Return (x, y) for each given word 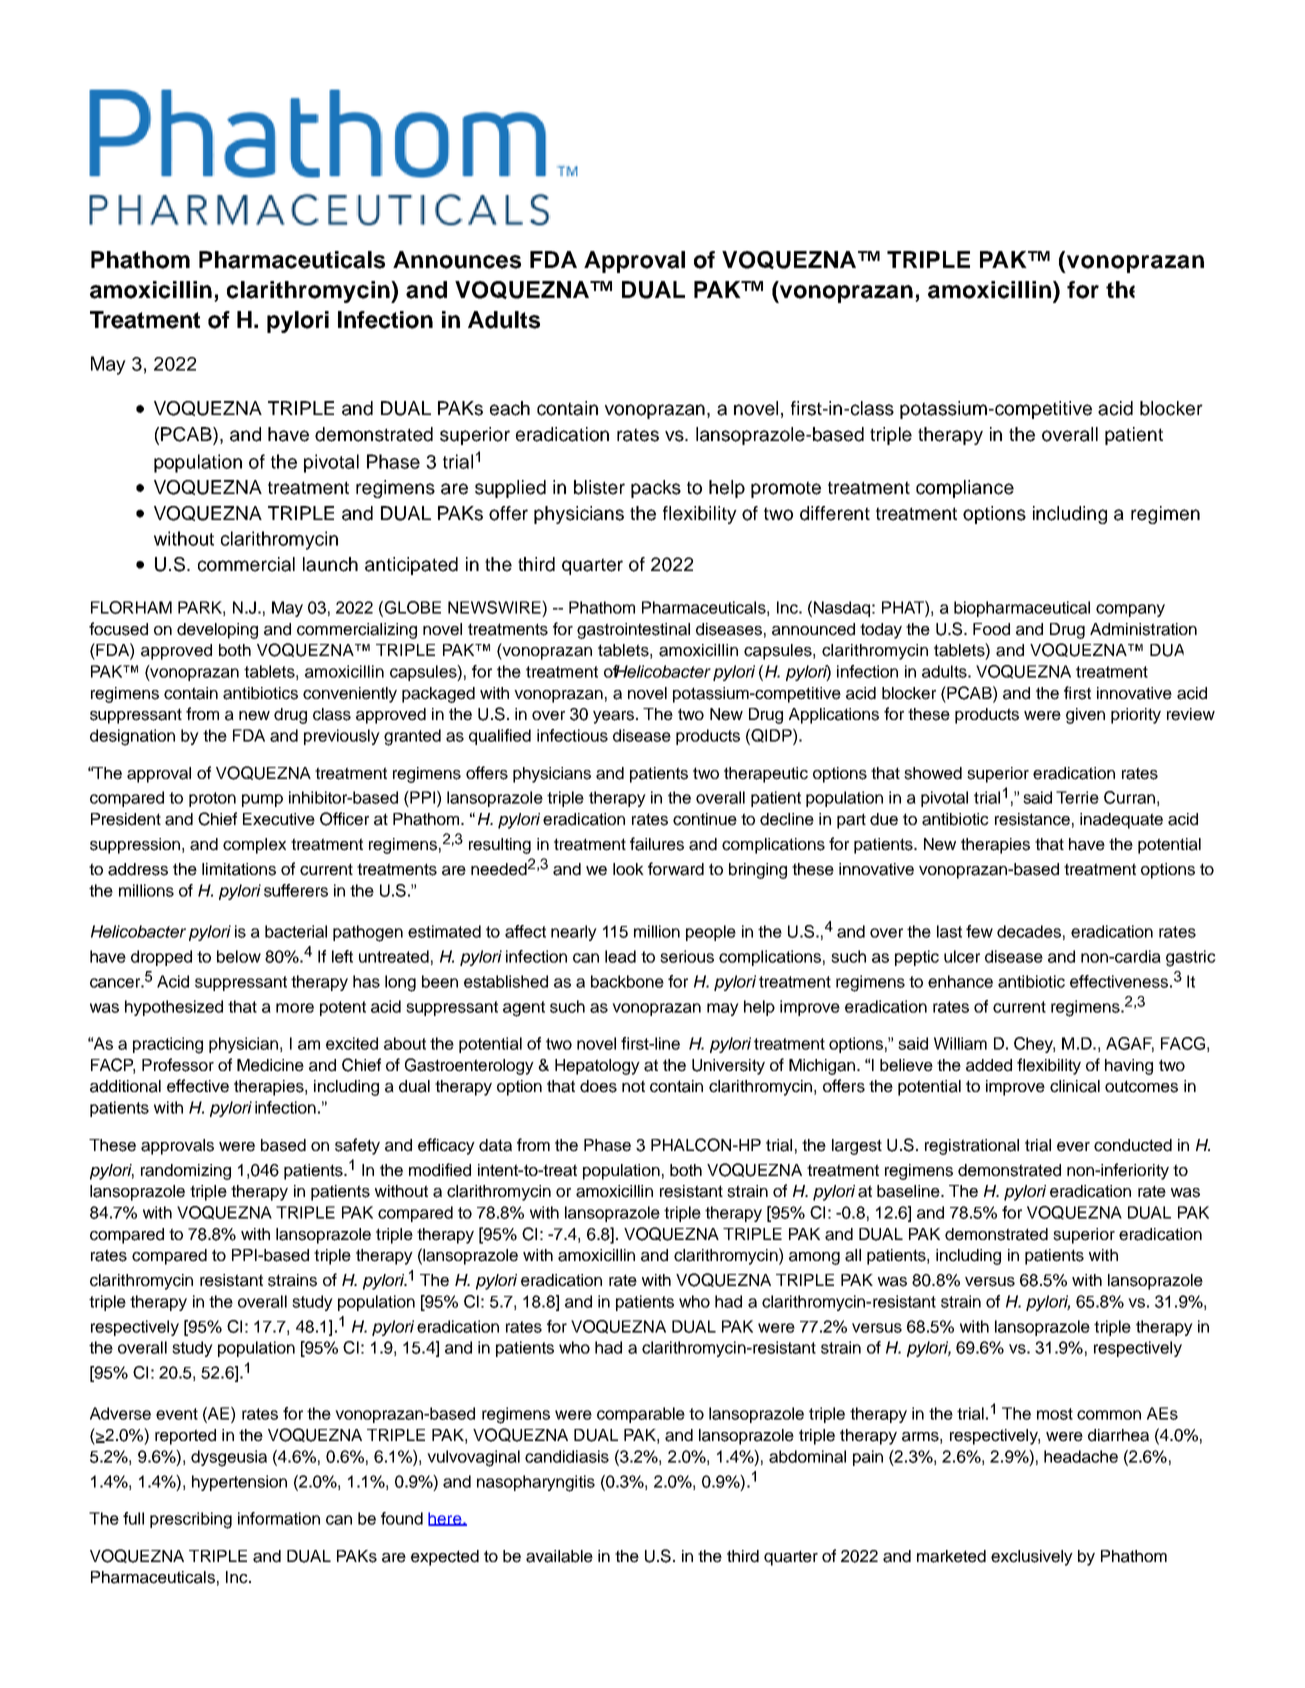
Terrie (1077, 797)
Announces (457, 260)
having (1129, 1067)
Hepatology (597, 1067)
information (279, 1518)
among (814, 1258)
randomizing (186, 1172)
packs (656, 489)
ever (1073, 1147)
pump (262, 800)
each (510, 408)
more (295, 1008)
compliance (965, 489)
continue (705, 819)
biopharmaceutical (1022, 609)
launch (330, 564)
